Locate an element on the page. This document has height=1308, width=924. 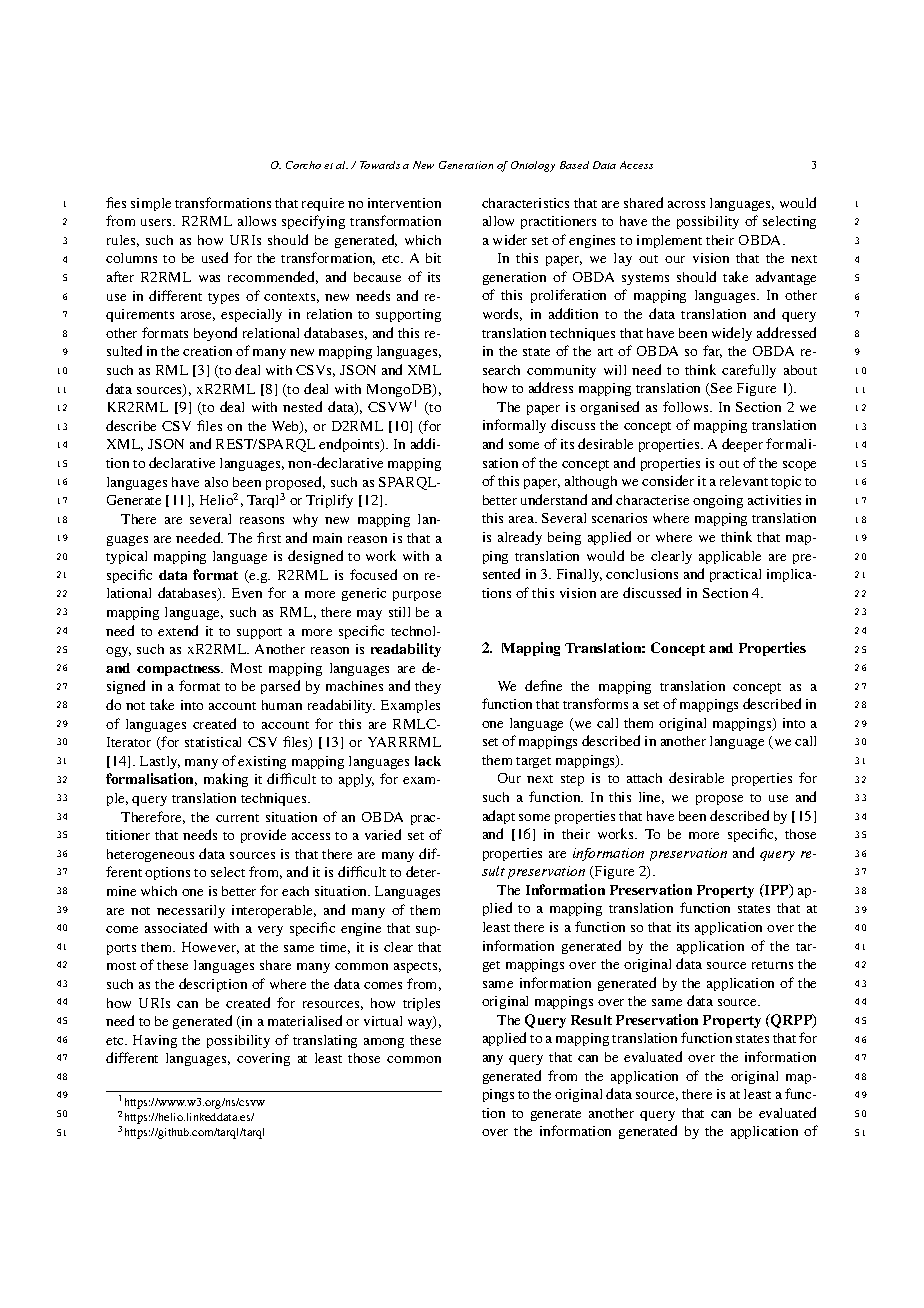
adapt is located at coordinates (499, 817).
